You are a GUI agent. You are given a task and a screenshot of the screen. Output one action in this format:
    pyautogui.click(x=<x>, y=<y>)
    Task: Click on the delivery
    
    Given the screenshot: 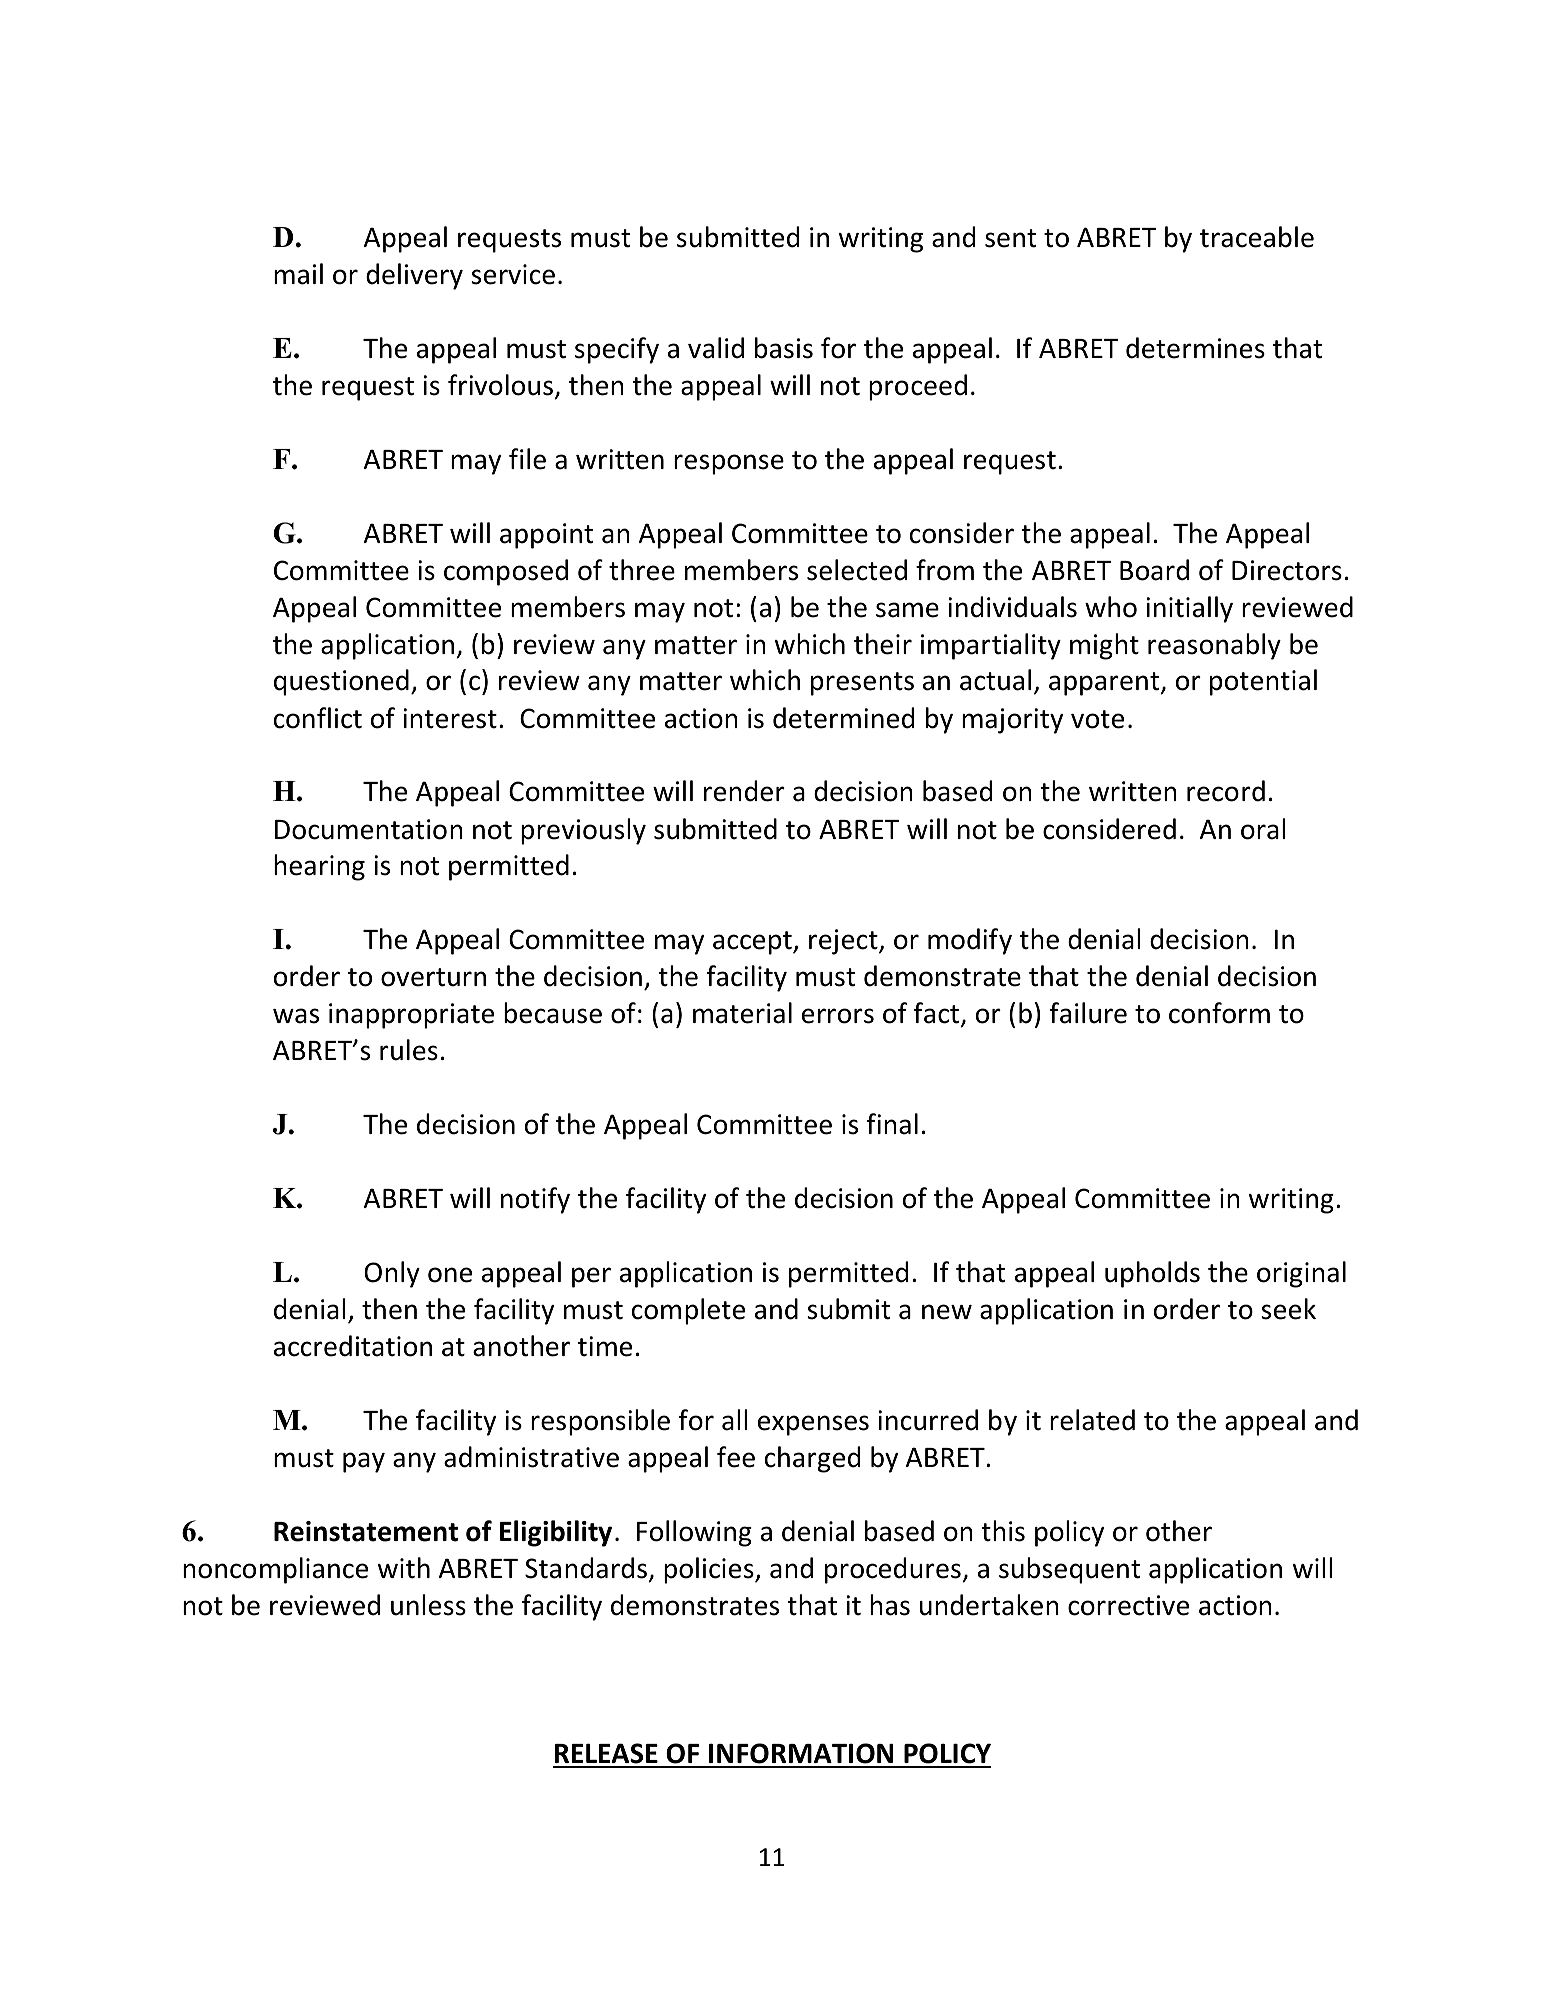 What is the action you would take?
    pyautogui.click(x=414, y=276)
